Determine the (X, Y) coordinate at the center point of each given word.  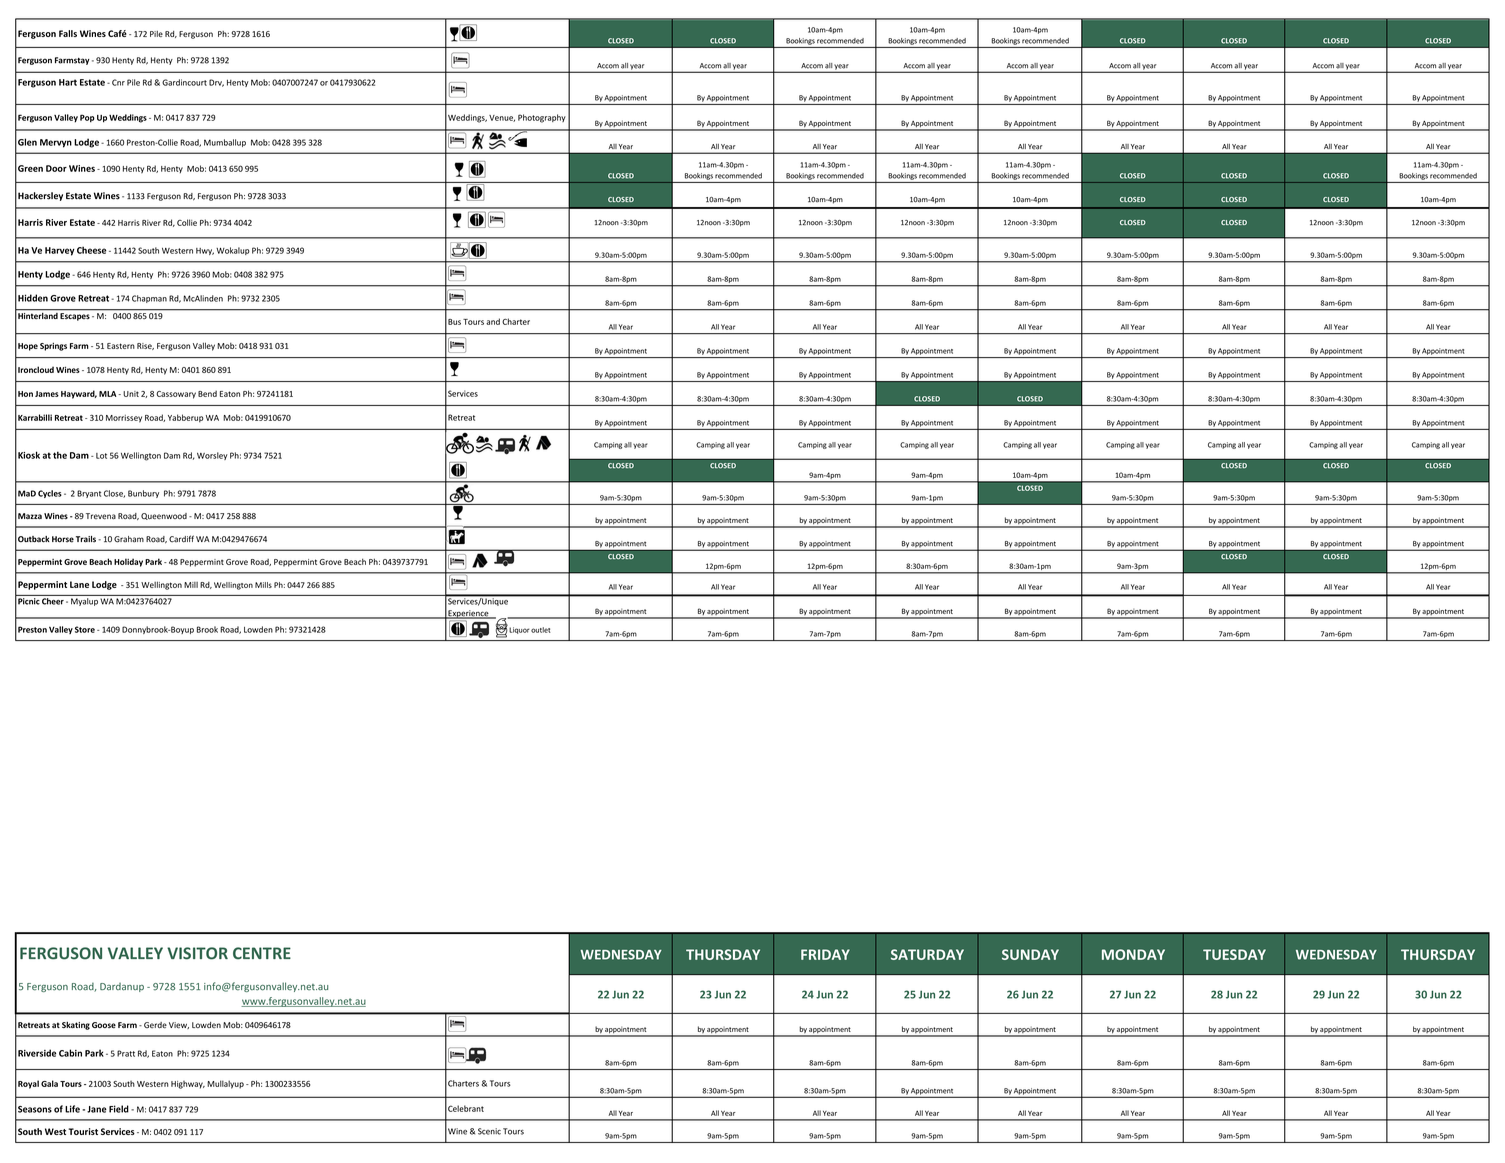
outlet (541, 630)
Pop (87, 118)
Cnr (118, 82)
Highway (188, 1085)
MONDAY (1133, 954)
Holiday (128, 562)
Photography (542, 118)
